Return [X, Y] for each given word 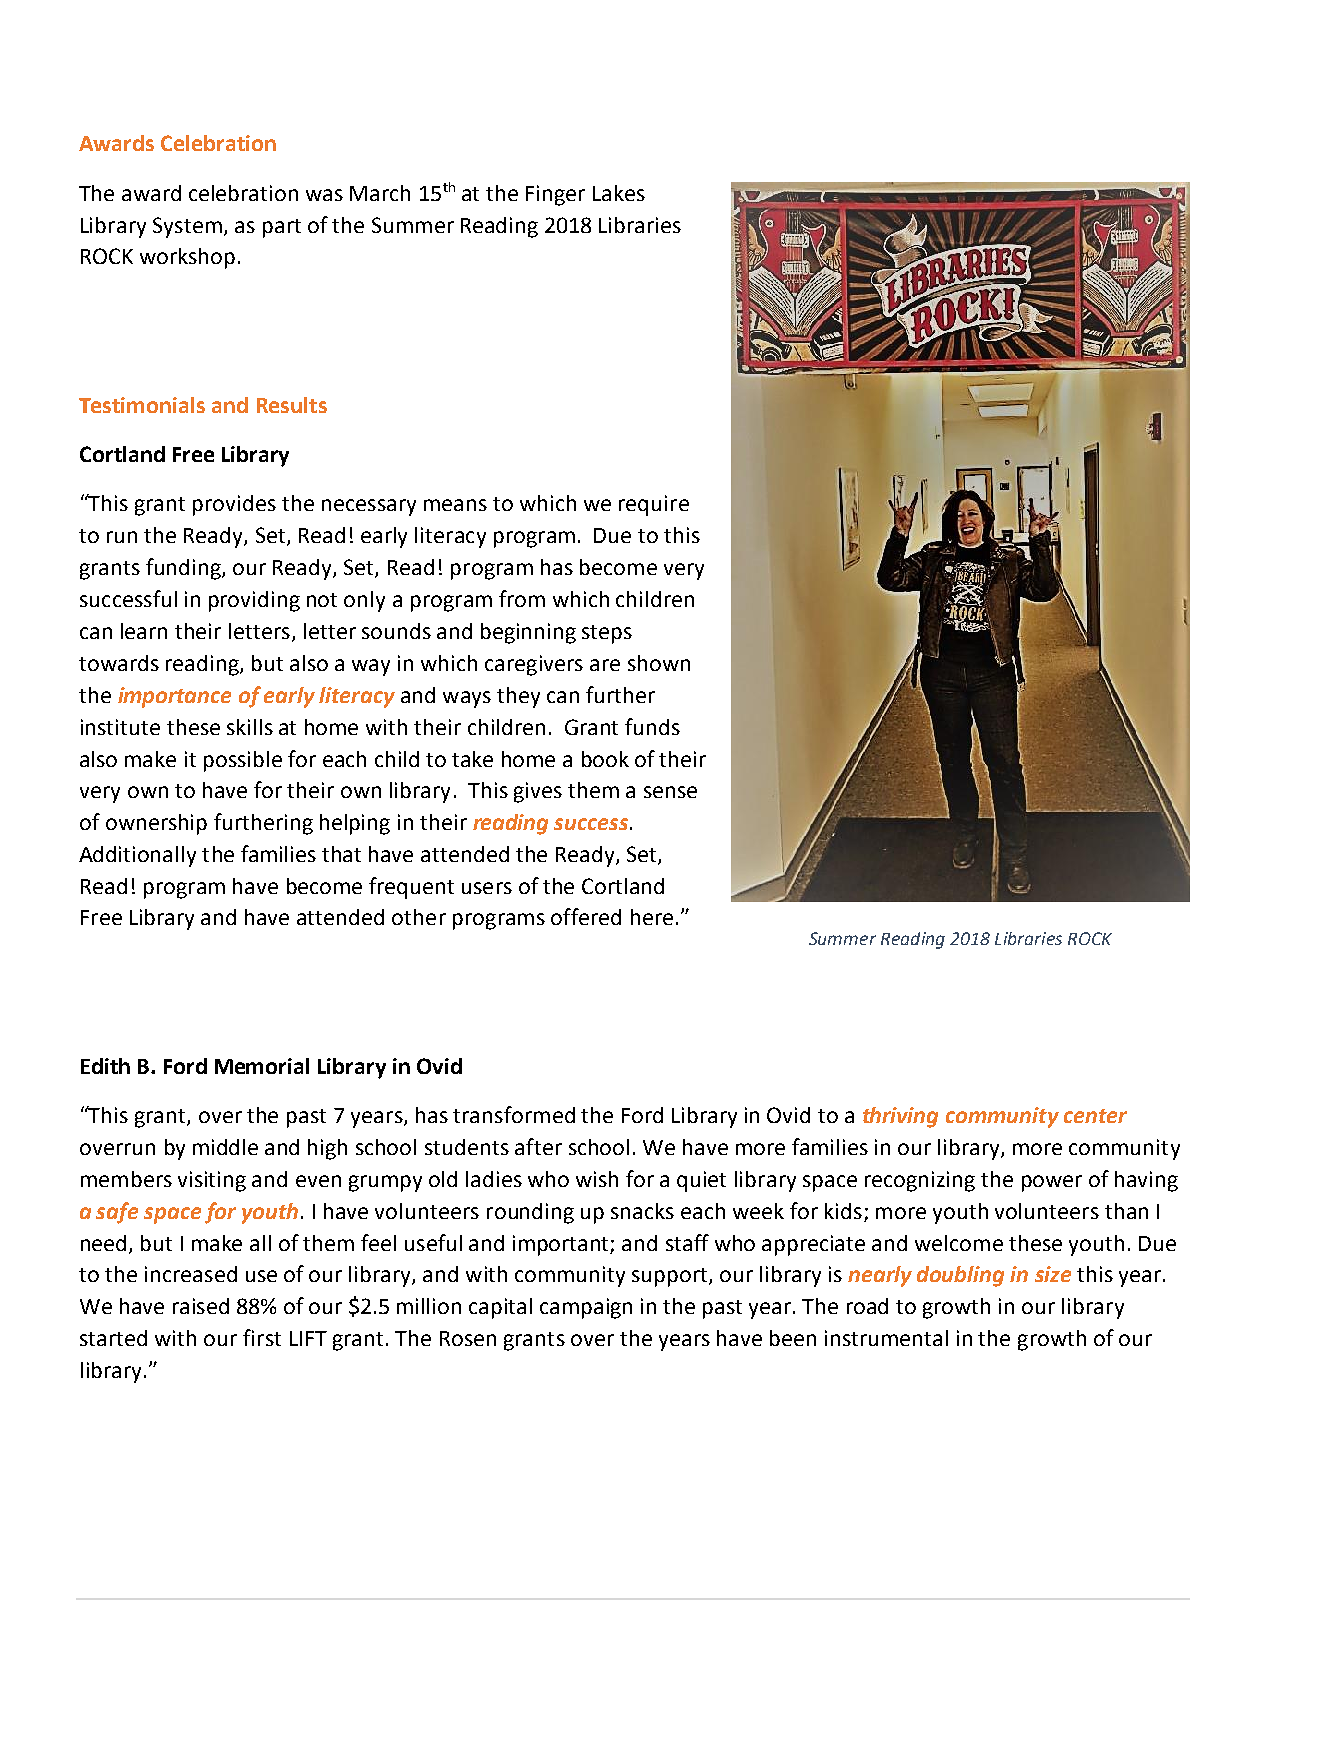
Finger [555, 195]
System [187, 227]
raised [201, 1306]
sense [670, 792]
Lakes [619, 193]
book [605, 759]
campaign [586, 1308]
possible [243, 761]
